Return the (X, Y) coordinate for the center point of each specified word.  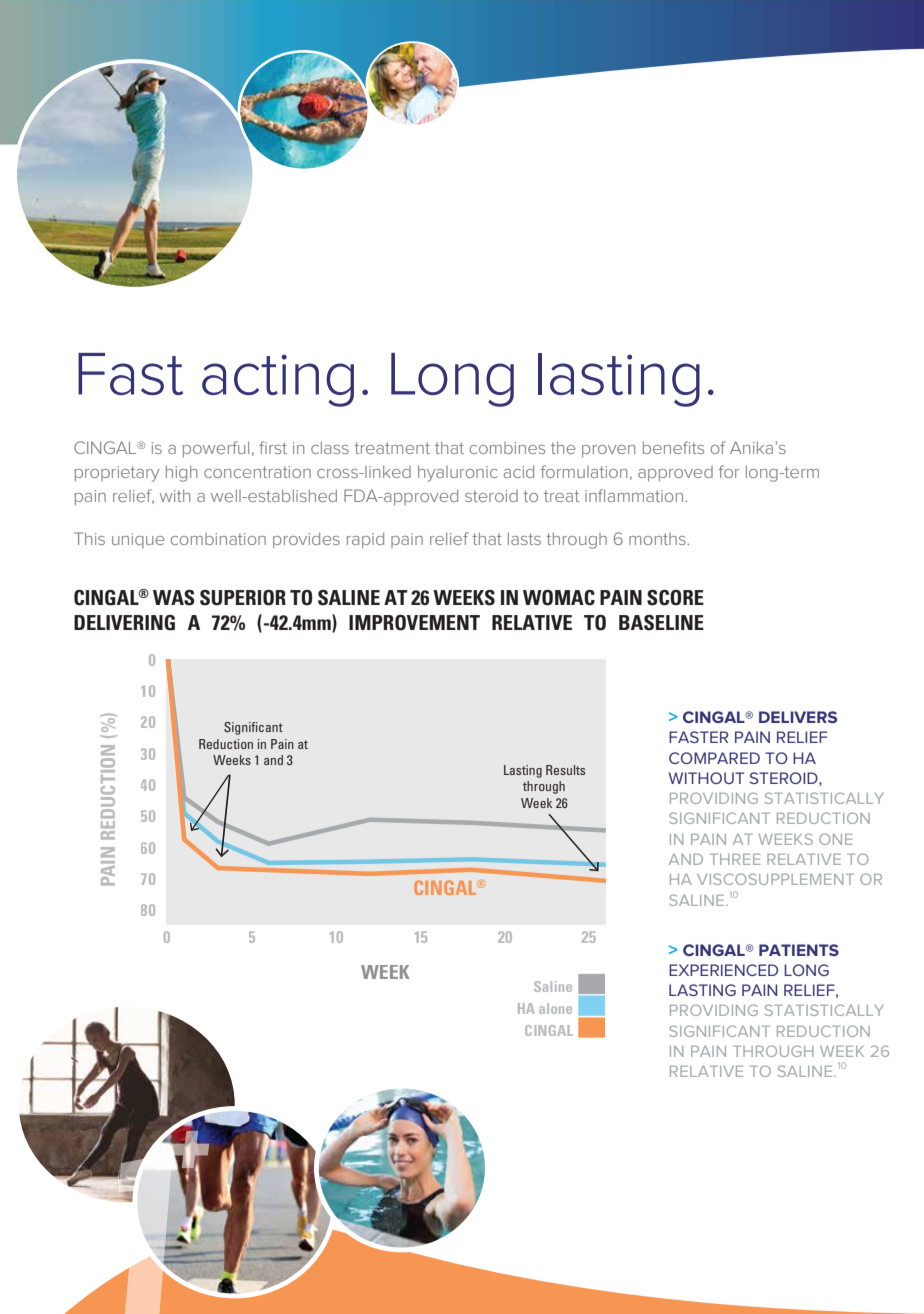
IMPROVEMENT (414, 623)
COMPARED (714, 758)
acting (278, 380)
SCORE (675, 598)
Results (565, 770)
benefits (673, 447)
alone (555, 1008)
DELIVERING (124, 623)
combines (507, 448)
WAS (174, 598)
